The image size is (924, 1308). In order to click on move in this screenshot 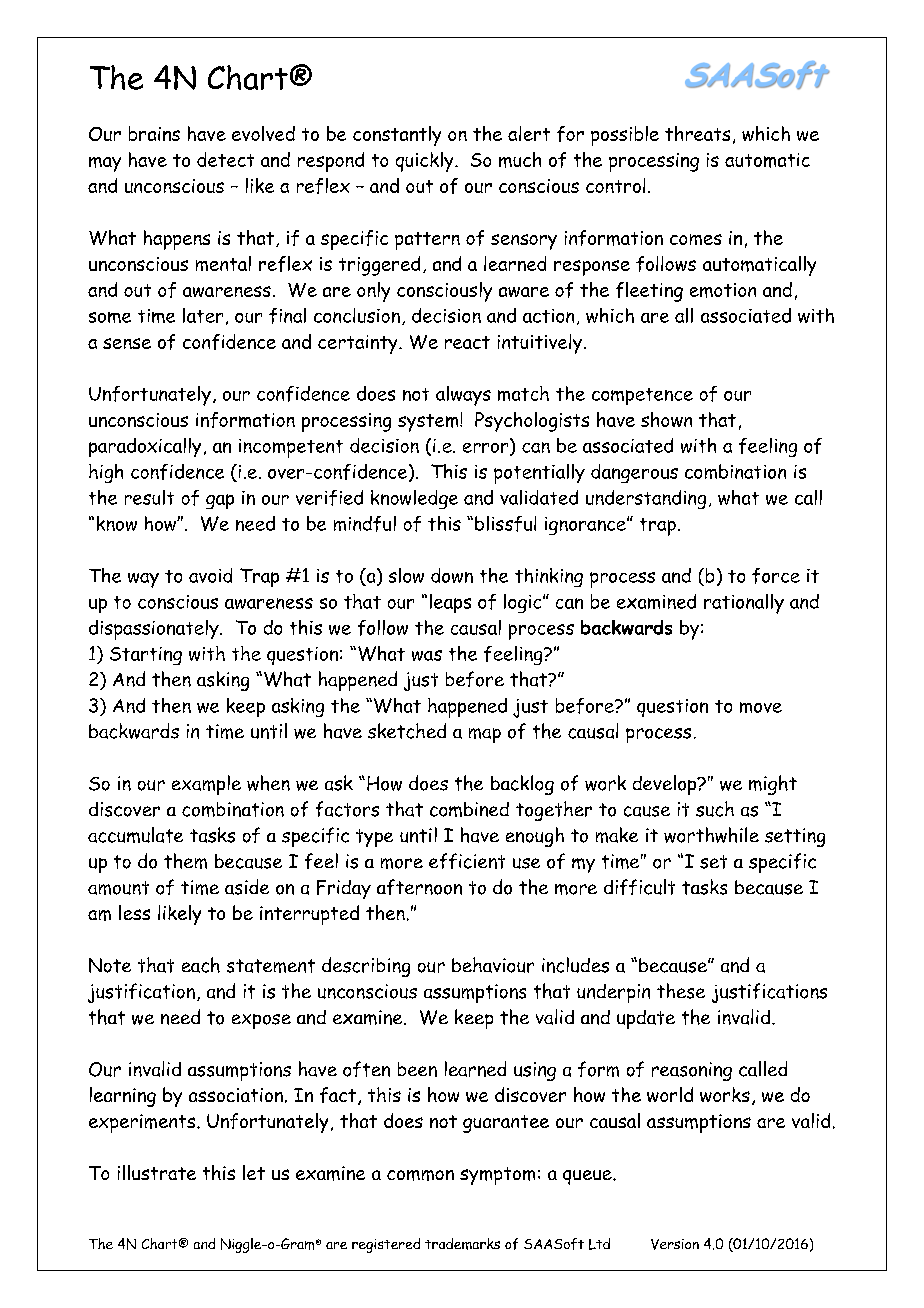, I will do `click(761, 707)`.
